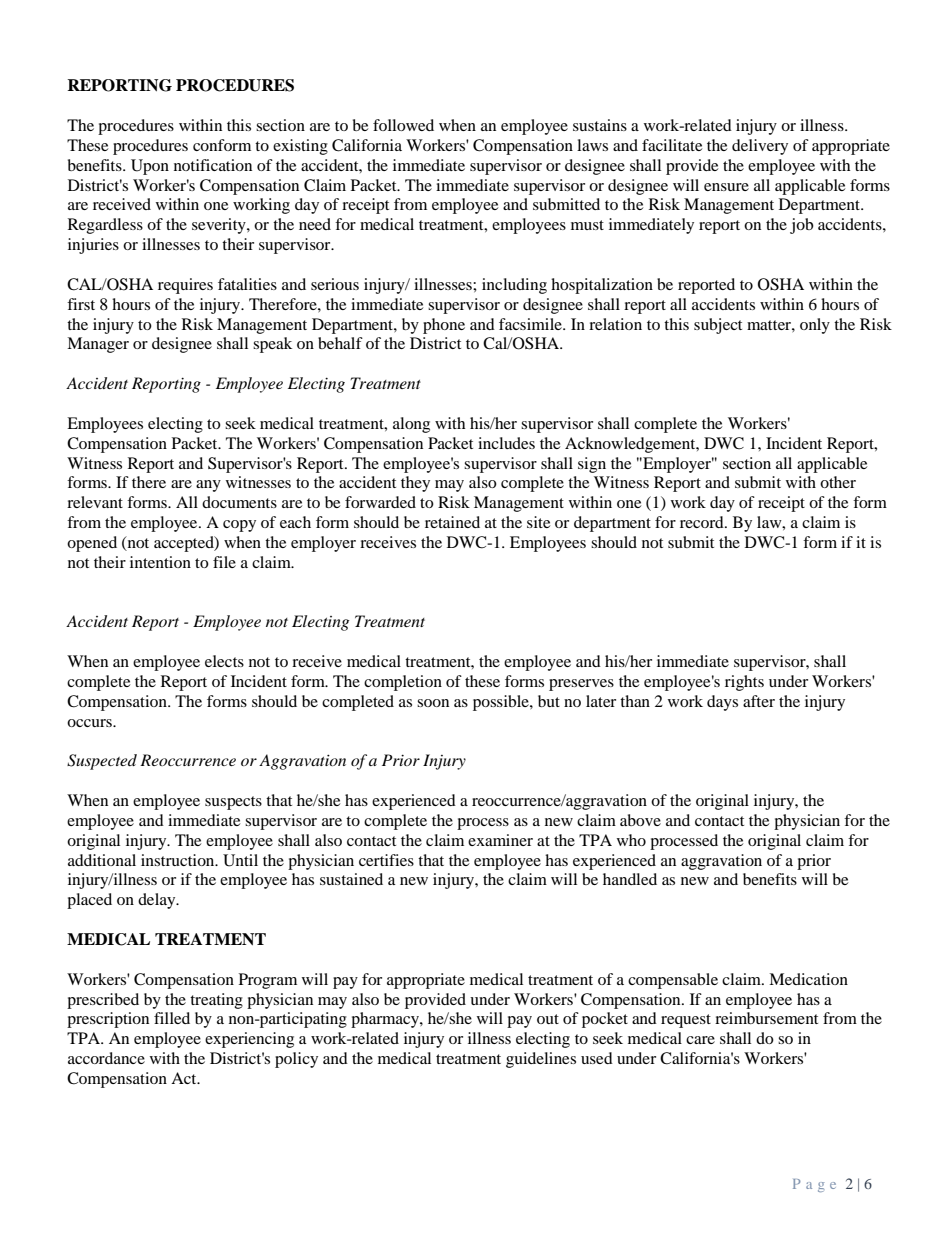 This screenshot has width=952, height=1250. I want to click on delivery, so click(760, 147).
